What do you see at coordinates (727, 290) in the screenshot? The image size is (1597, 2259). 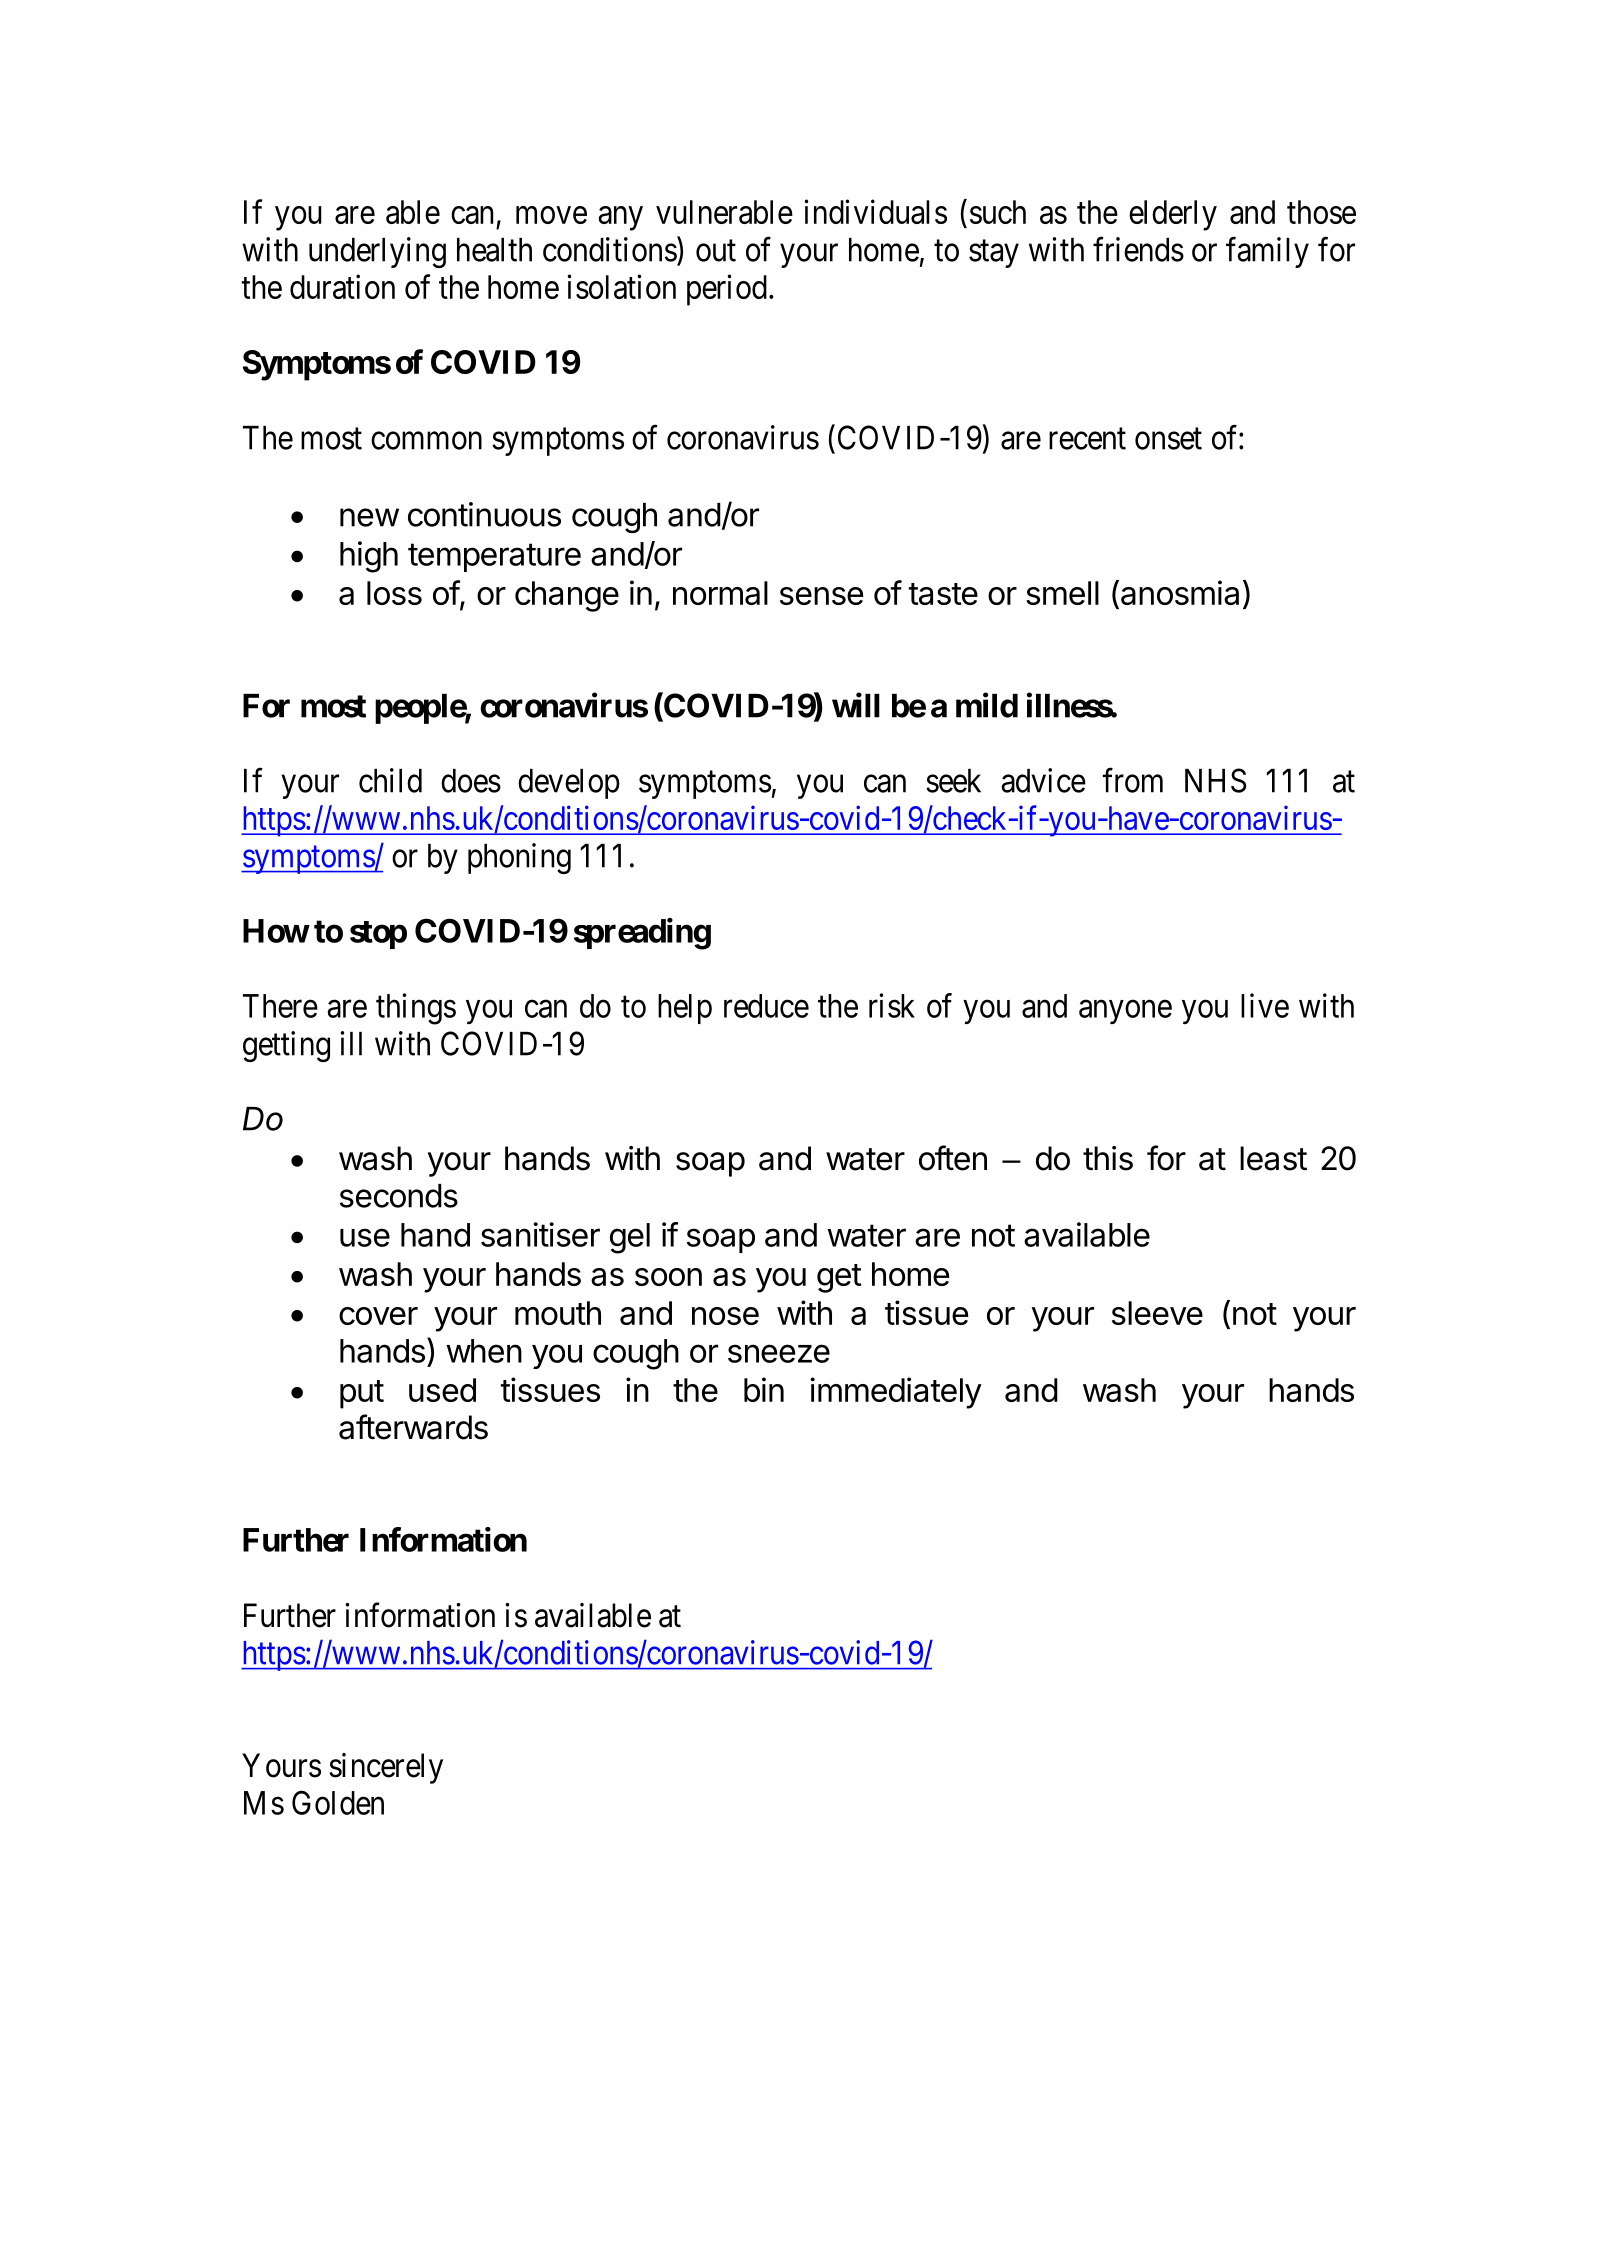 I see `period` at bounding box center [727, 290].
